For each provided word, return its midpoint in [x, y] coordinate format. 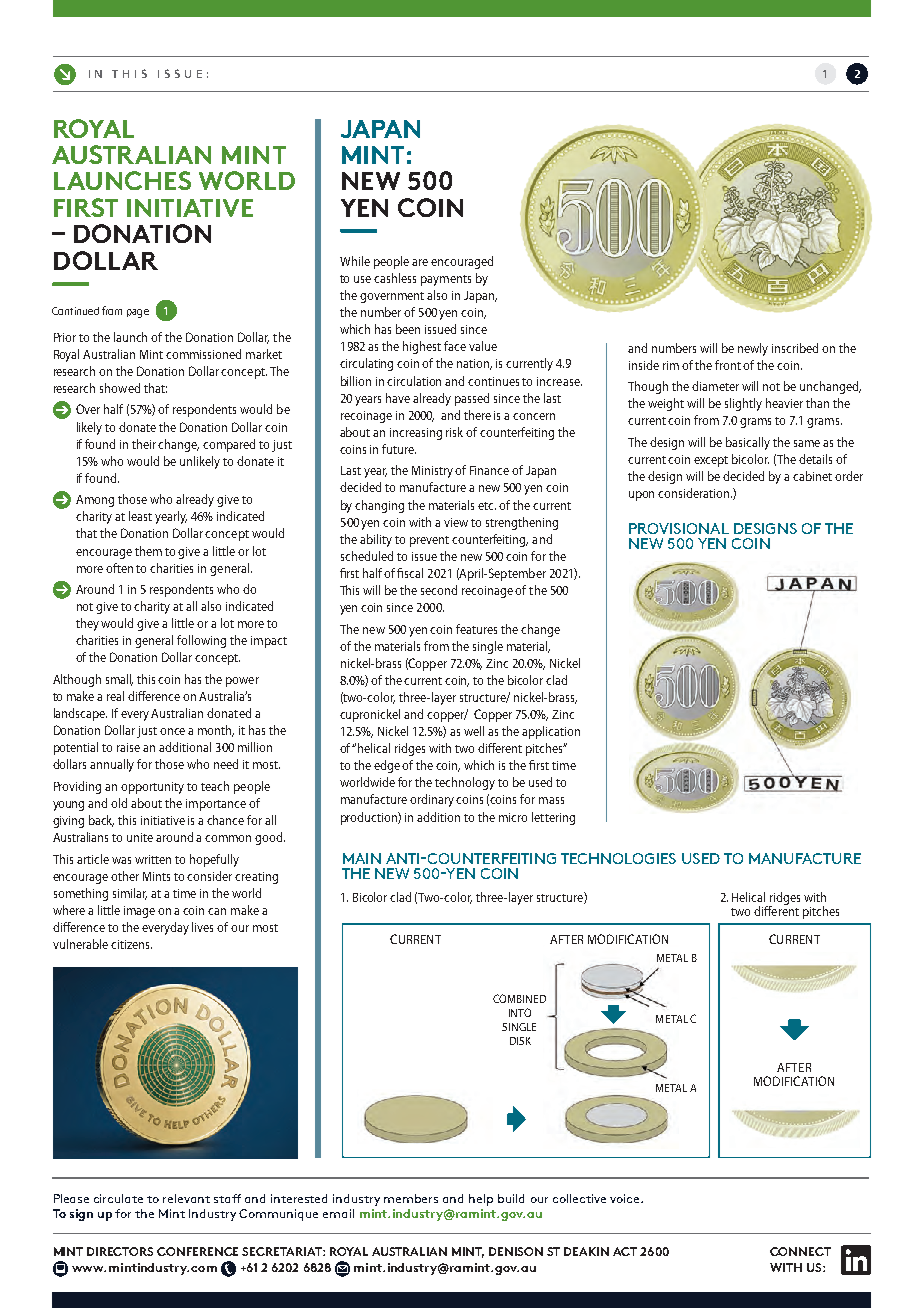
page [138, 313]
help [481, 1200]
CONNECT [800, 1251]
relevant [186, 1198]
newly [753, 349]
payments [446, 280]
